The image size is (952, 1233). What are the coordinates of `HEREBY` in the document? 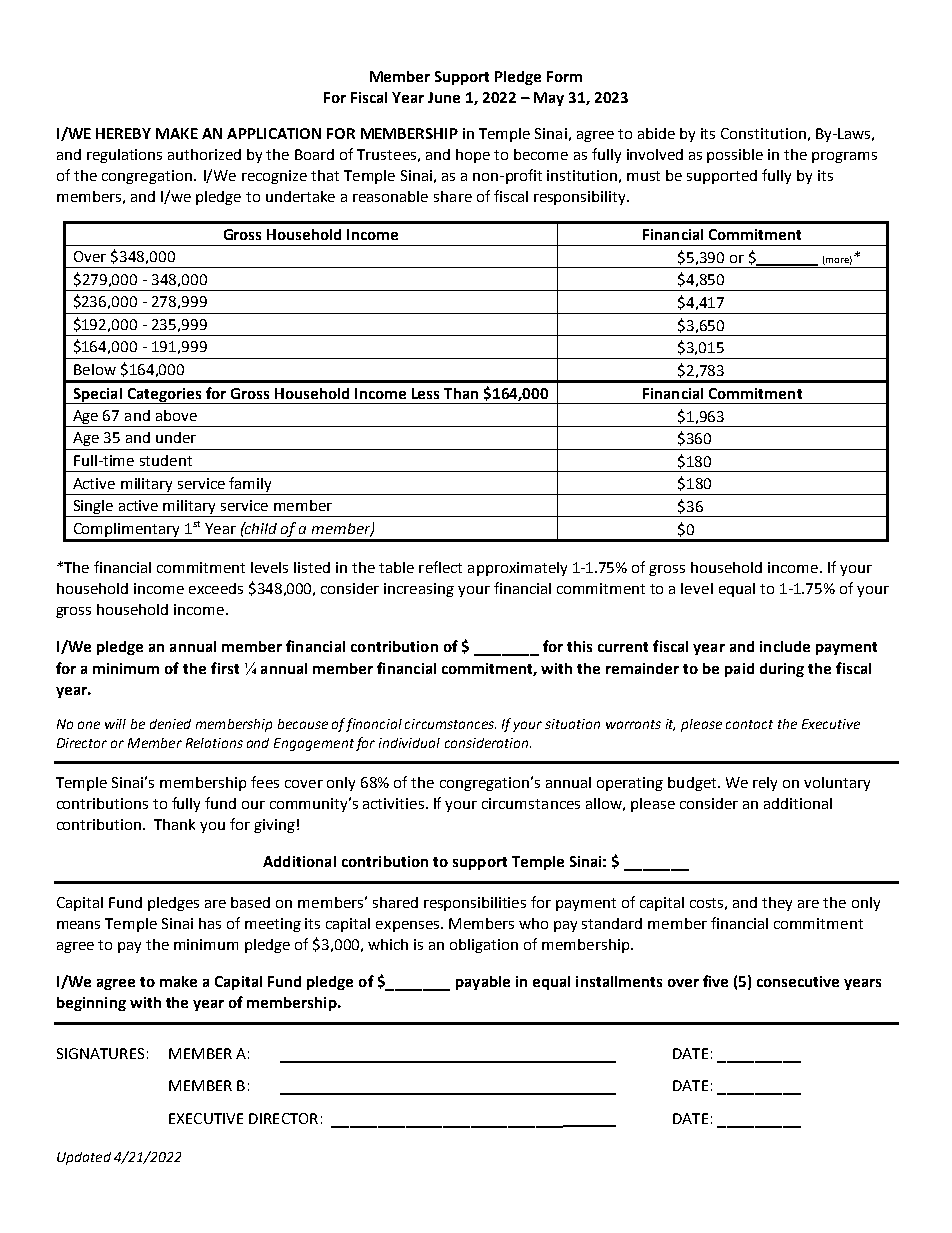 It's located at (123, 133).
